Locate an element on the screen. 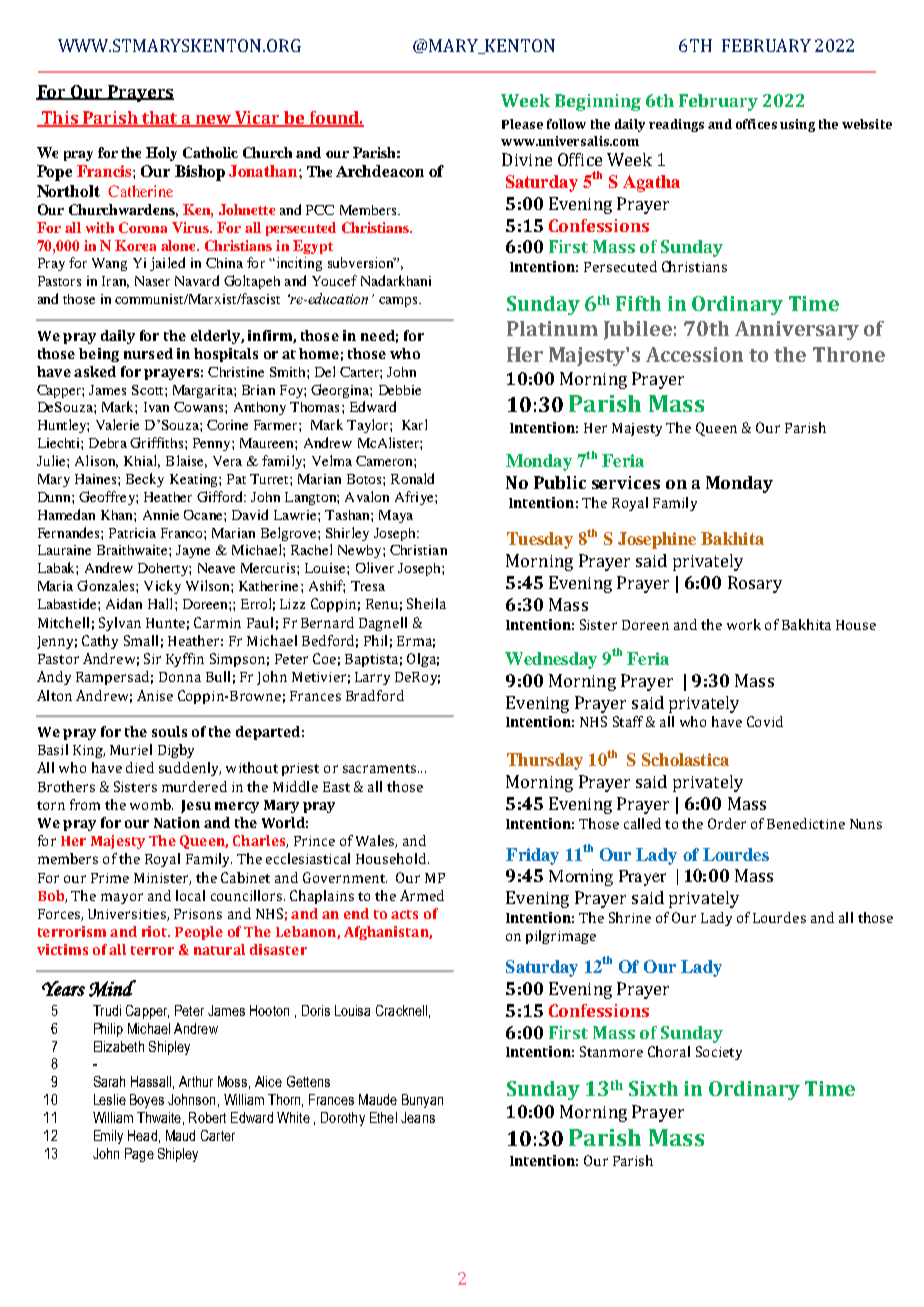 This screenshot has height=1307, width=924. Jeans is located at coordinates (418, 1117).
